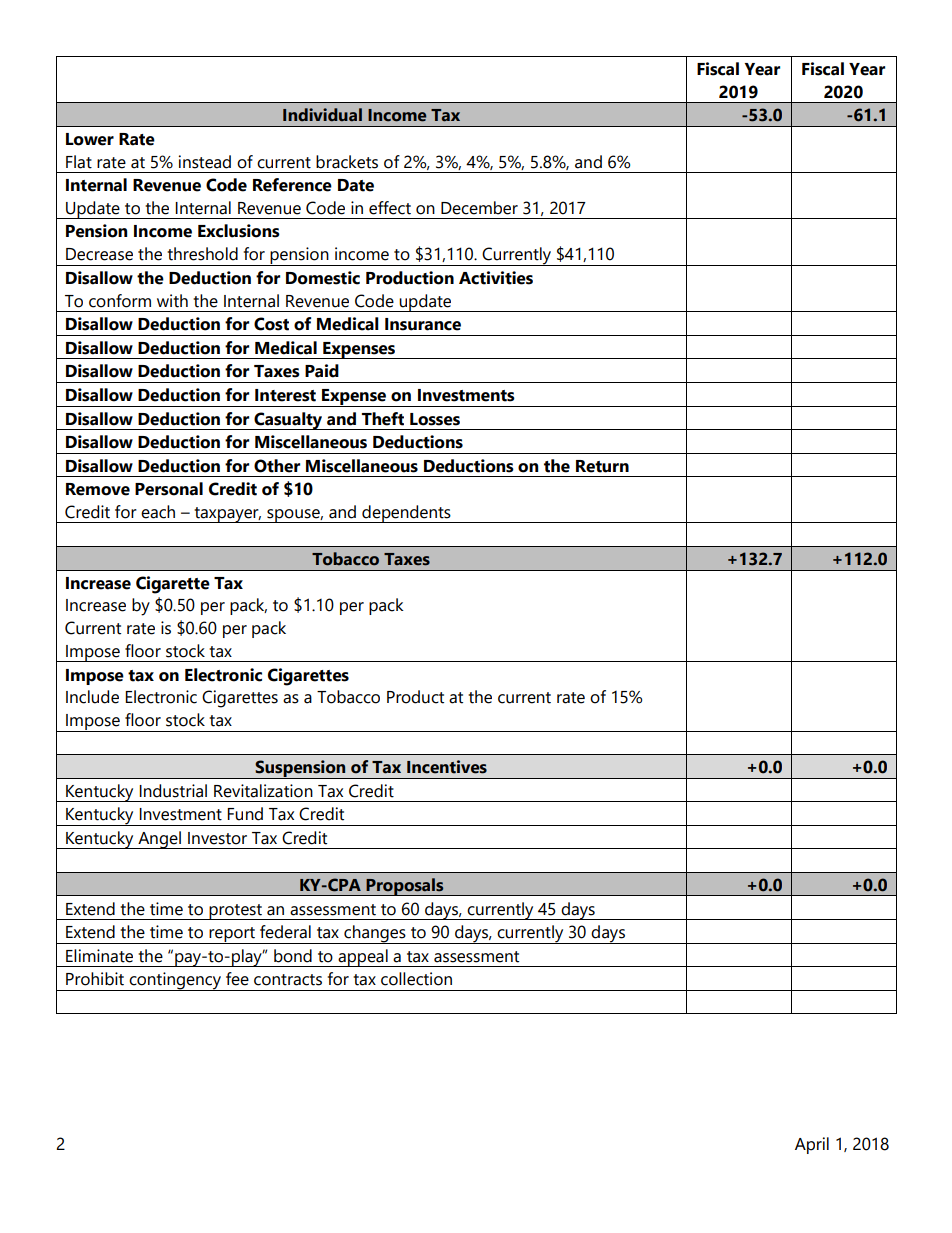  Describe the element at coordinates (496, 278) in the screenshot. I see `Activities` at that location.
